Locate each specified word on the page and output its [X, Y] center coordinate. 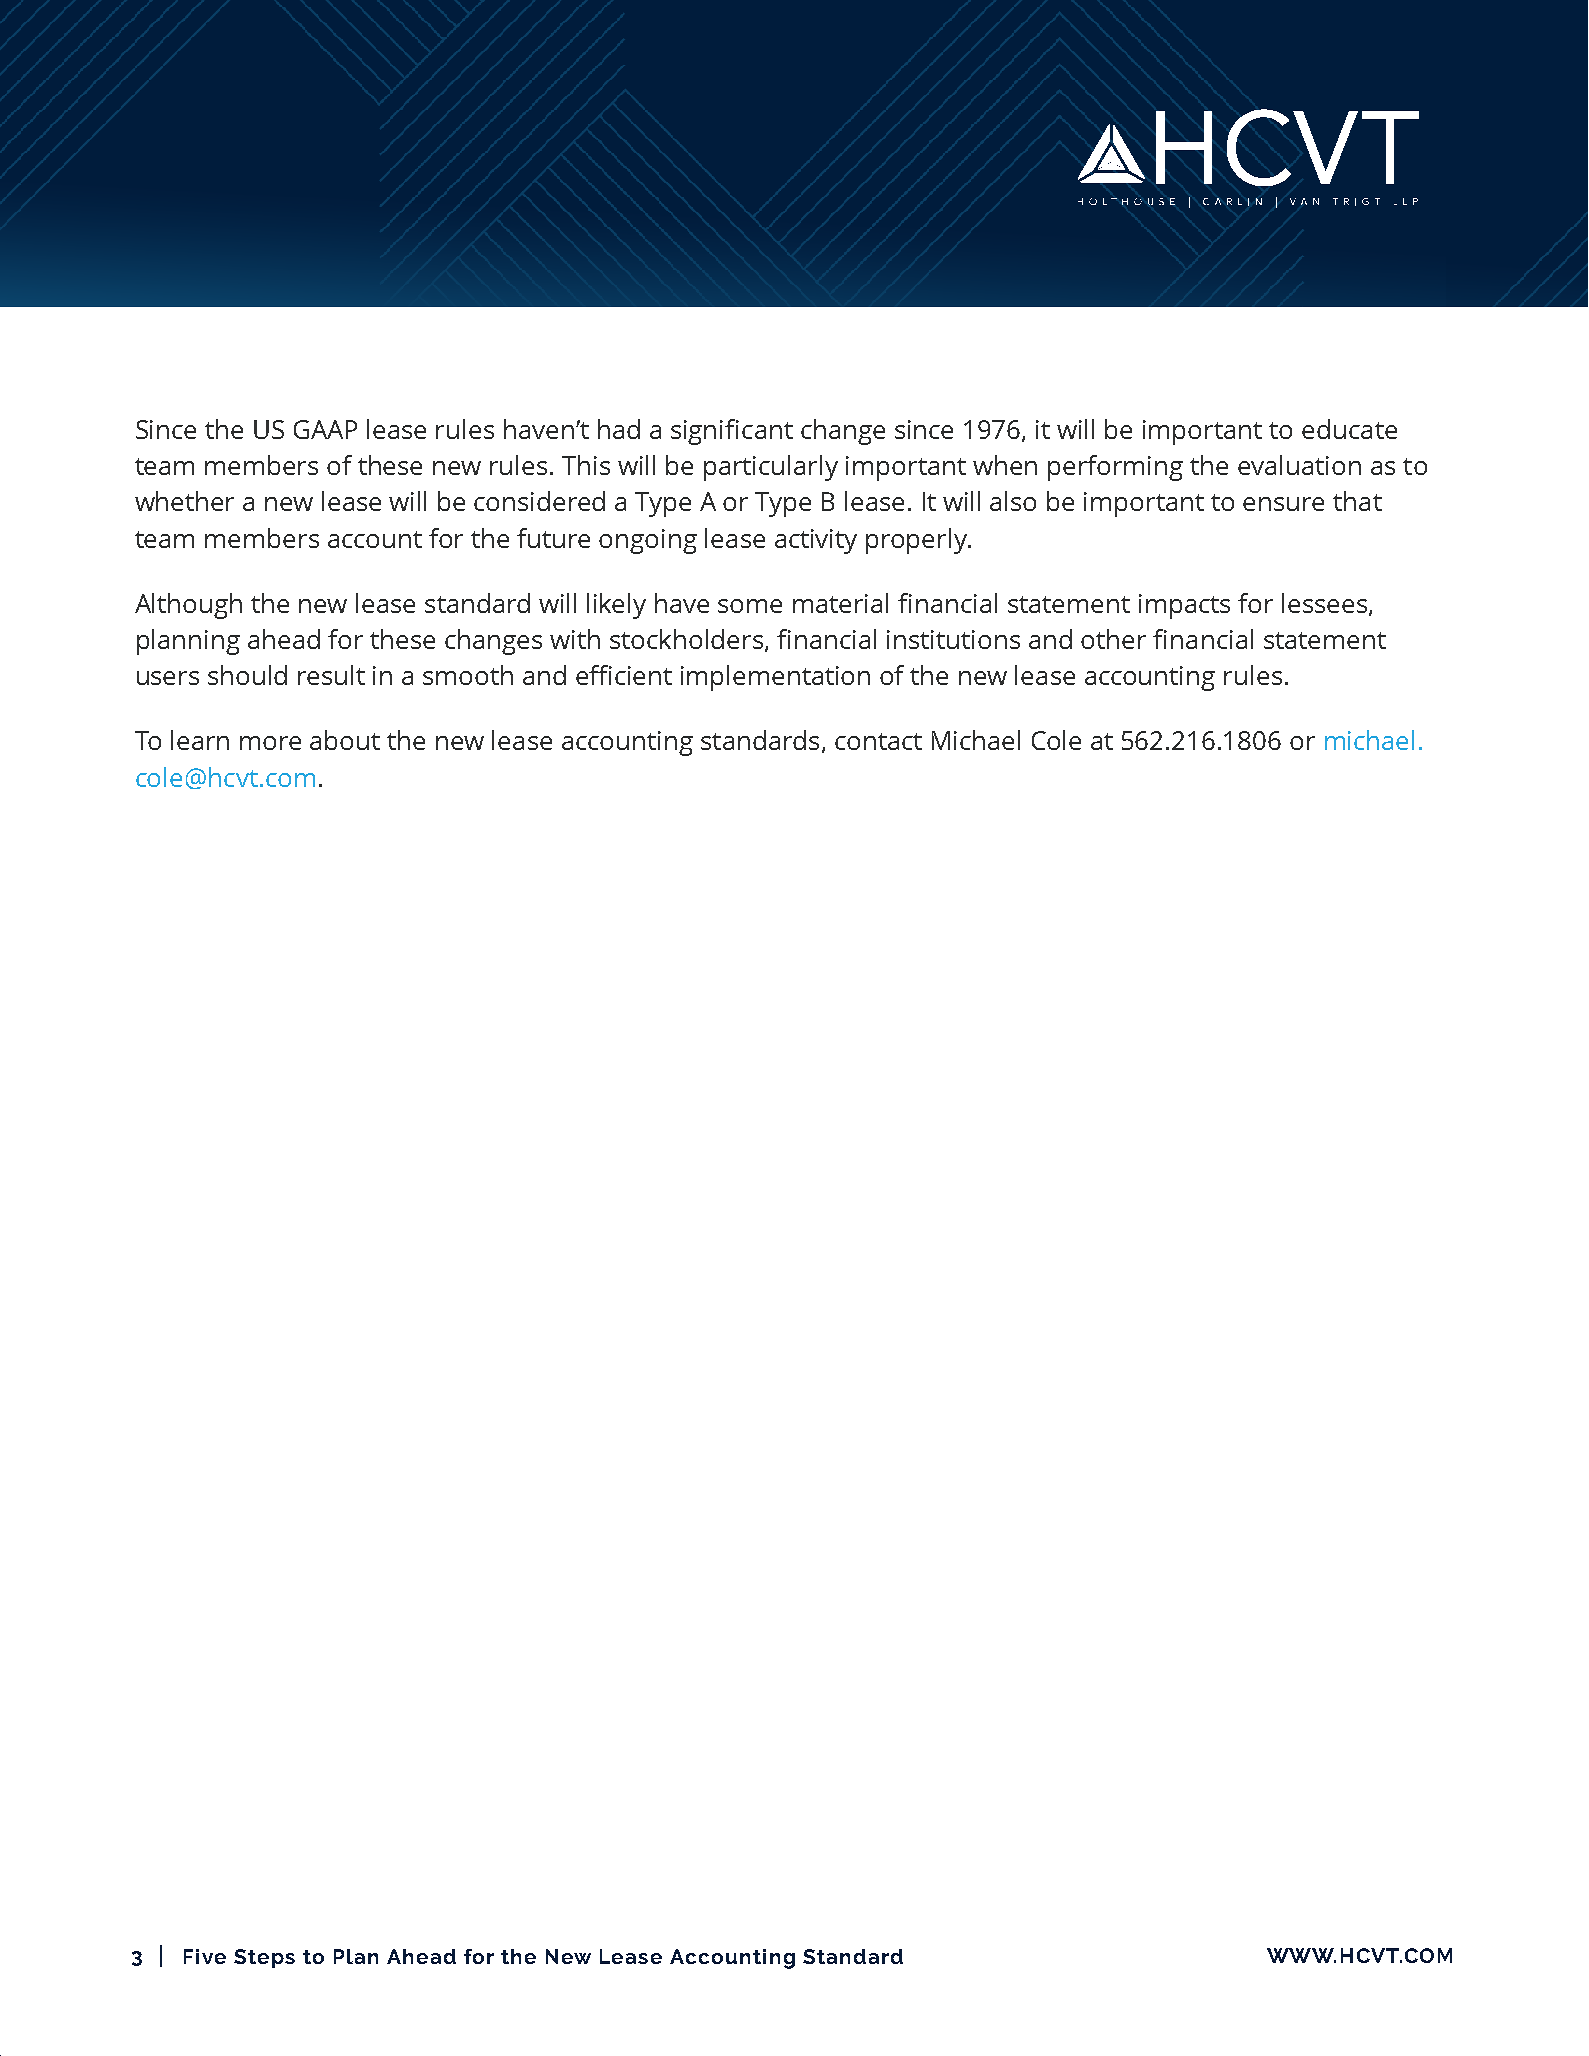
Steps [264, 1958]
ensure [1283, 504]
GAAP [325, 429]
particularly [771, 468]
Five [205, 1956]
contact [878, 741]
